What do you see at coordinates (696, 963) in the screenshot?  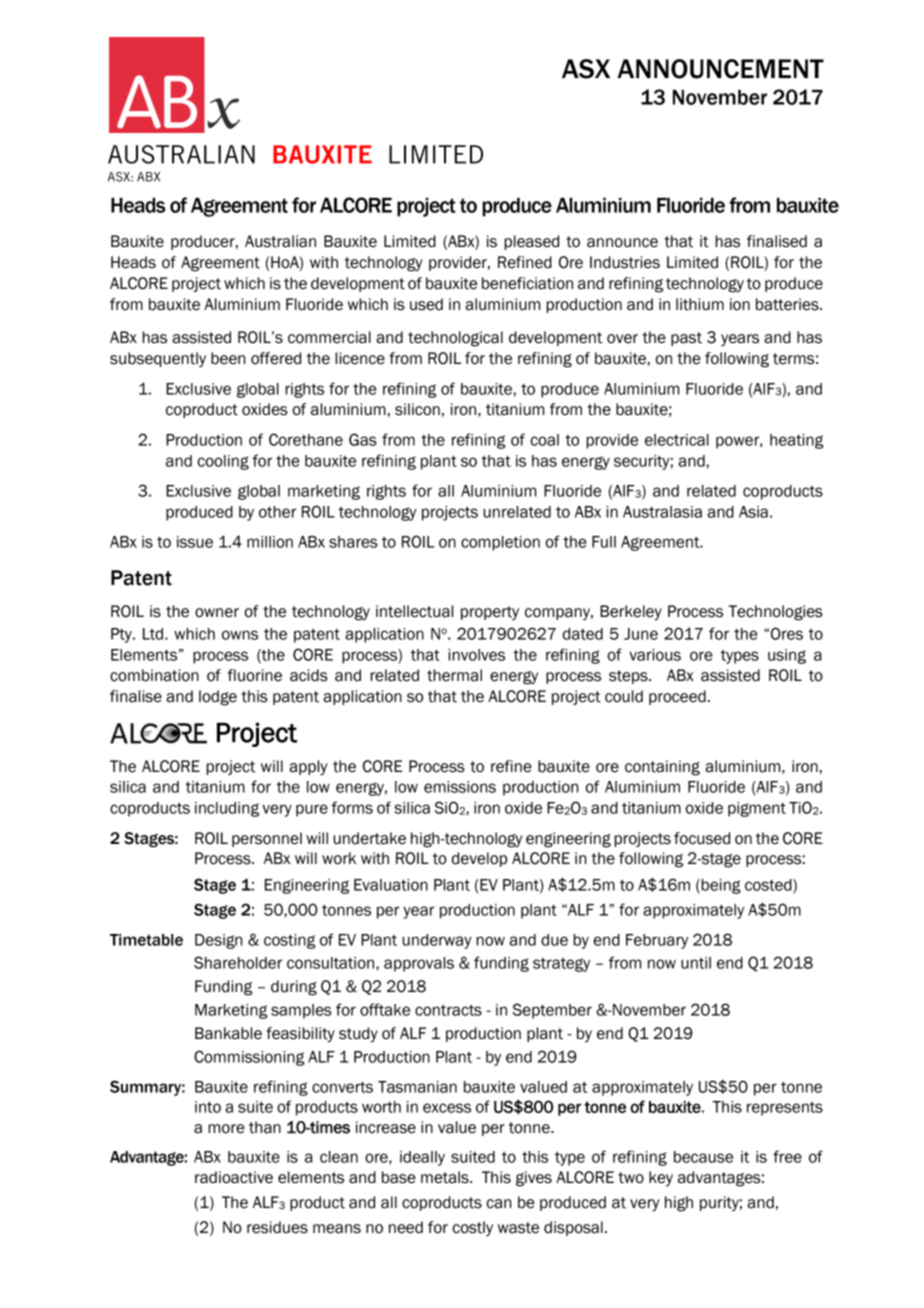 I see `until` at bounding box center [696, 963].
